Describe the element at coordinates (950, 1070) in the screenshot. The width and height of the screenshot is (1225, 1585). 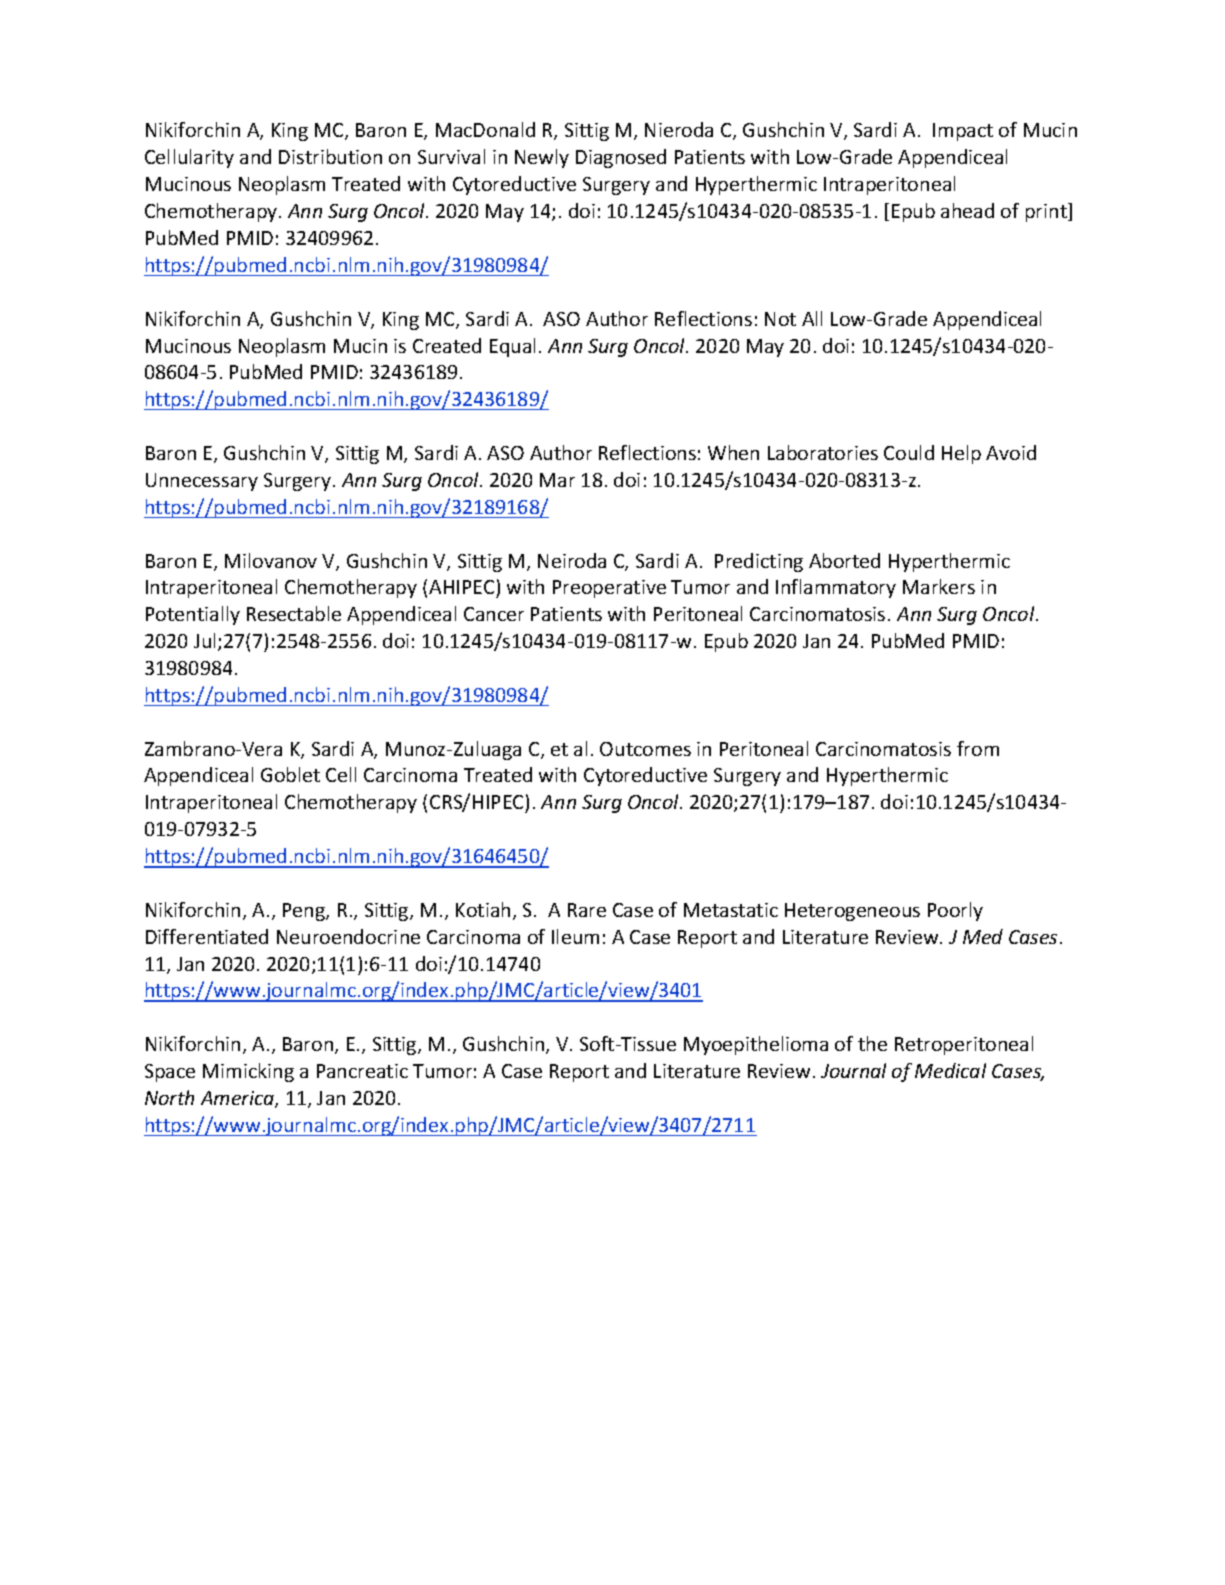
I see `Medical` at that location.
